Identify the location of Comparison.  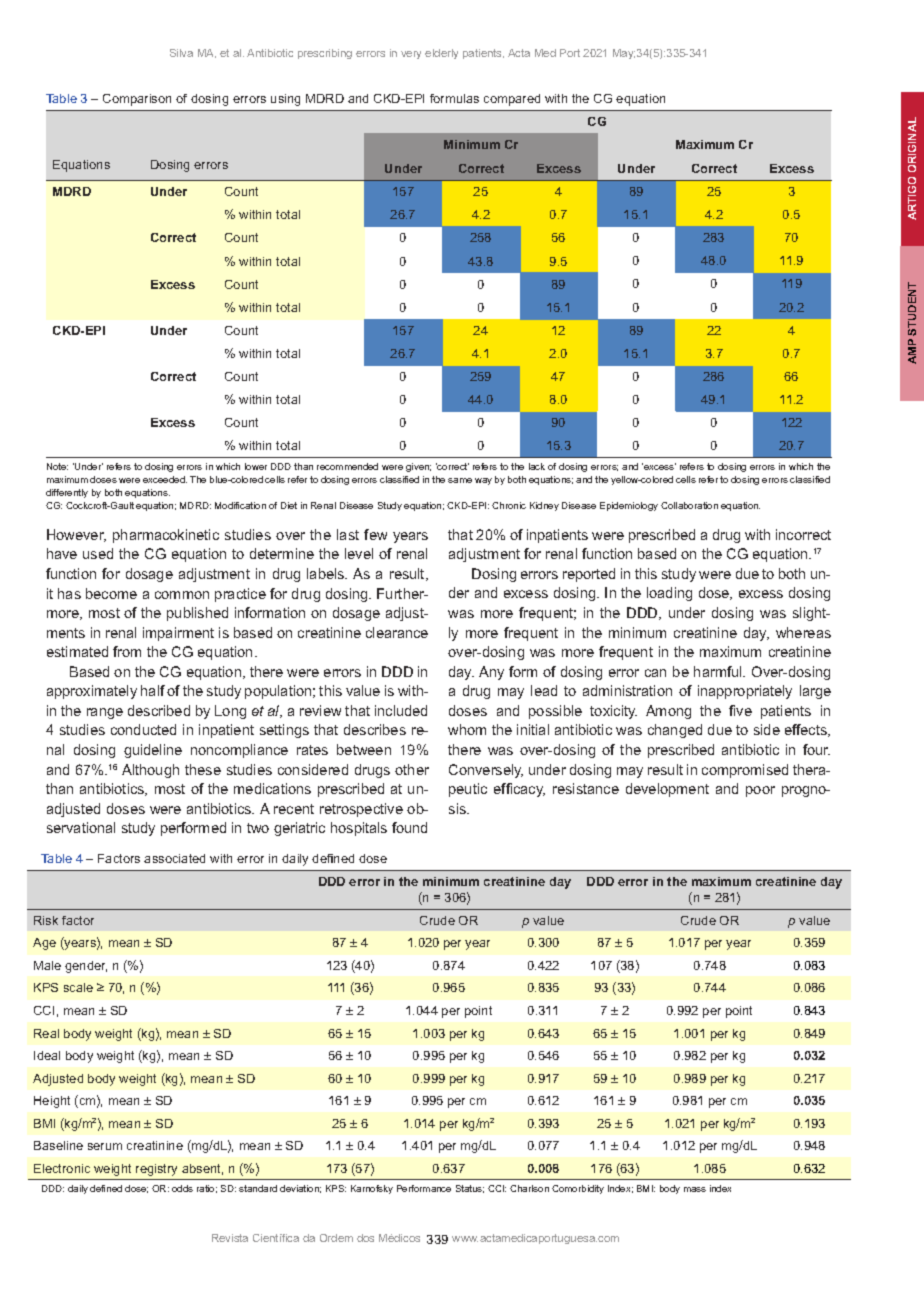
(137, 100).
